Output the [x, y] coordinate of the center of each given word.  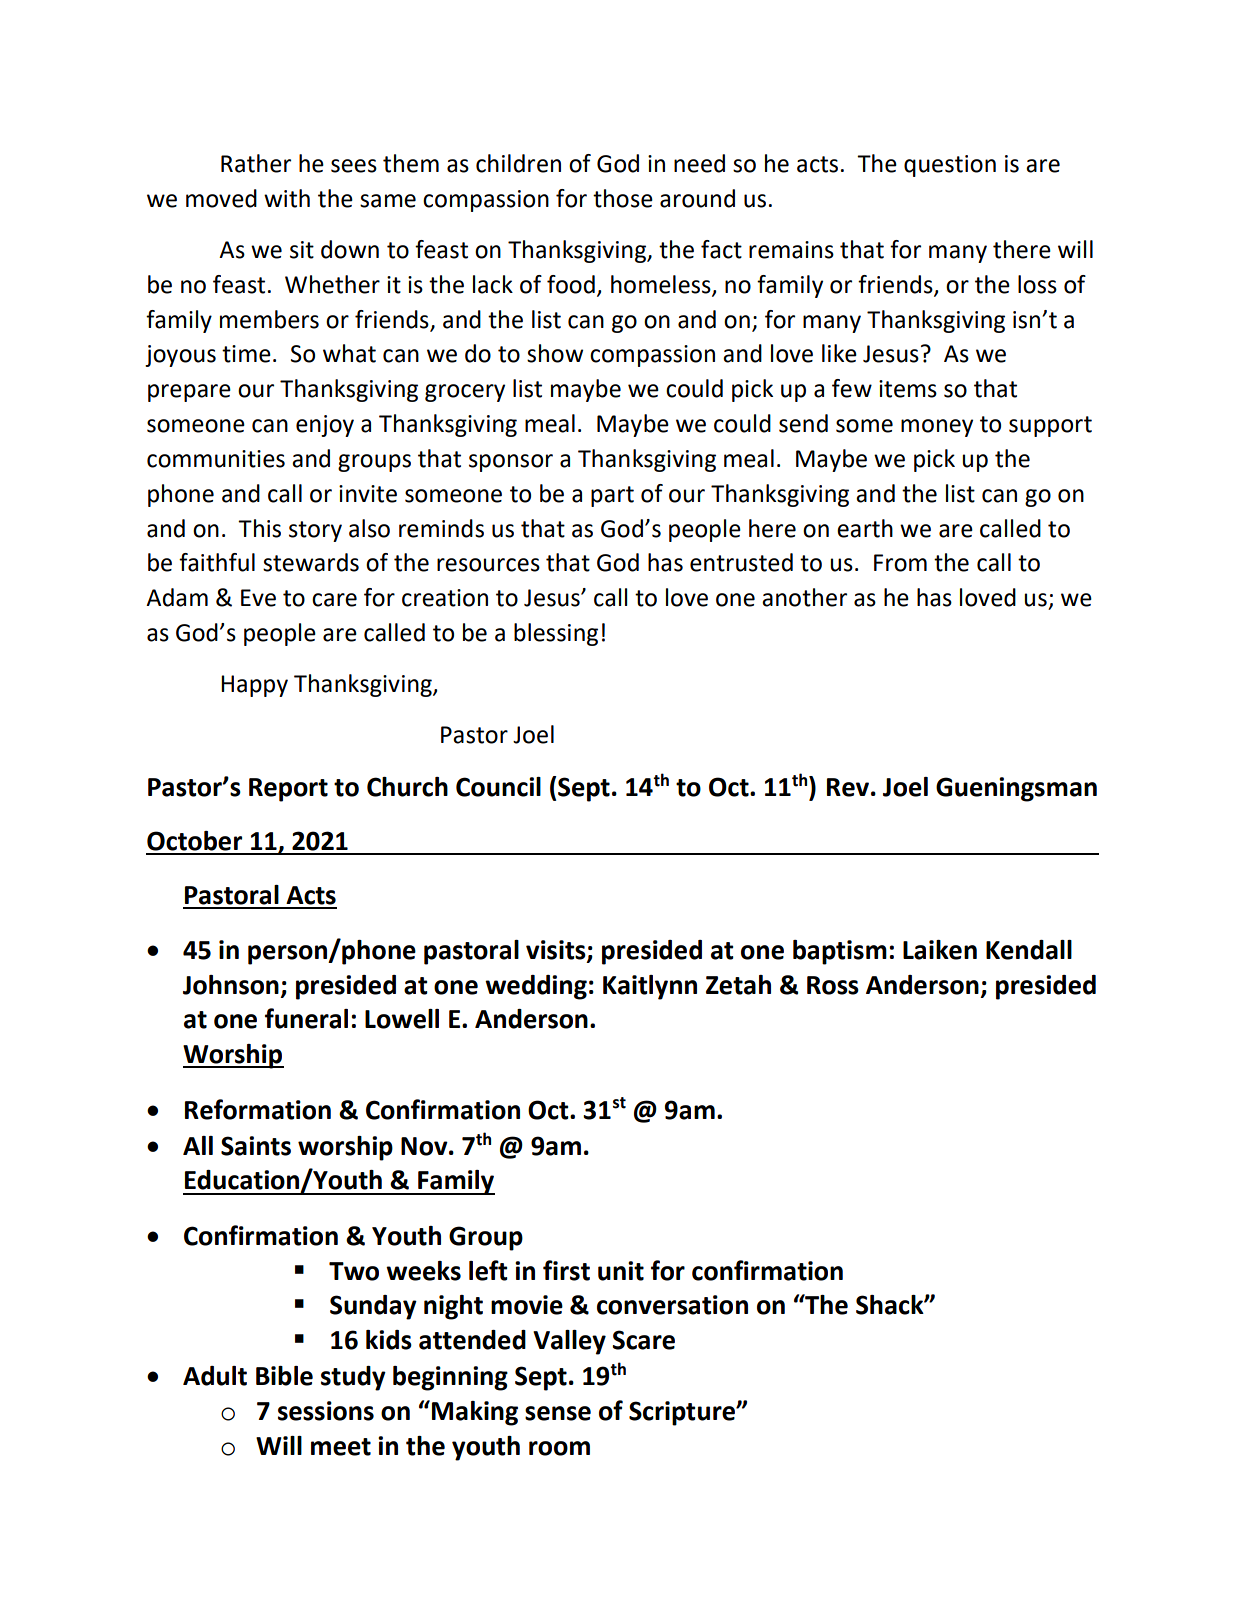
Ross [833, 985]
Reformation [258, 1109]
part [612, 496]
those [623, 198]
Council [498, 787]
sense [558, 1413]
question [950, 166]
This [259, 528]
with [287, 198]
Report [288, 790]
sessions [326, 1411]
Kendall [1029, 950]
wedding [536, 987]
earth [865, 528]
